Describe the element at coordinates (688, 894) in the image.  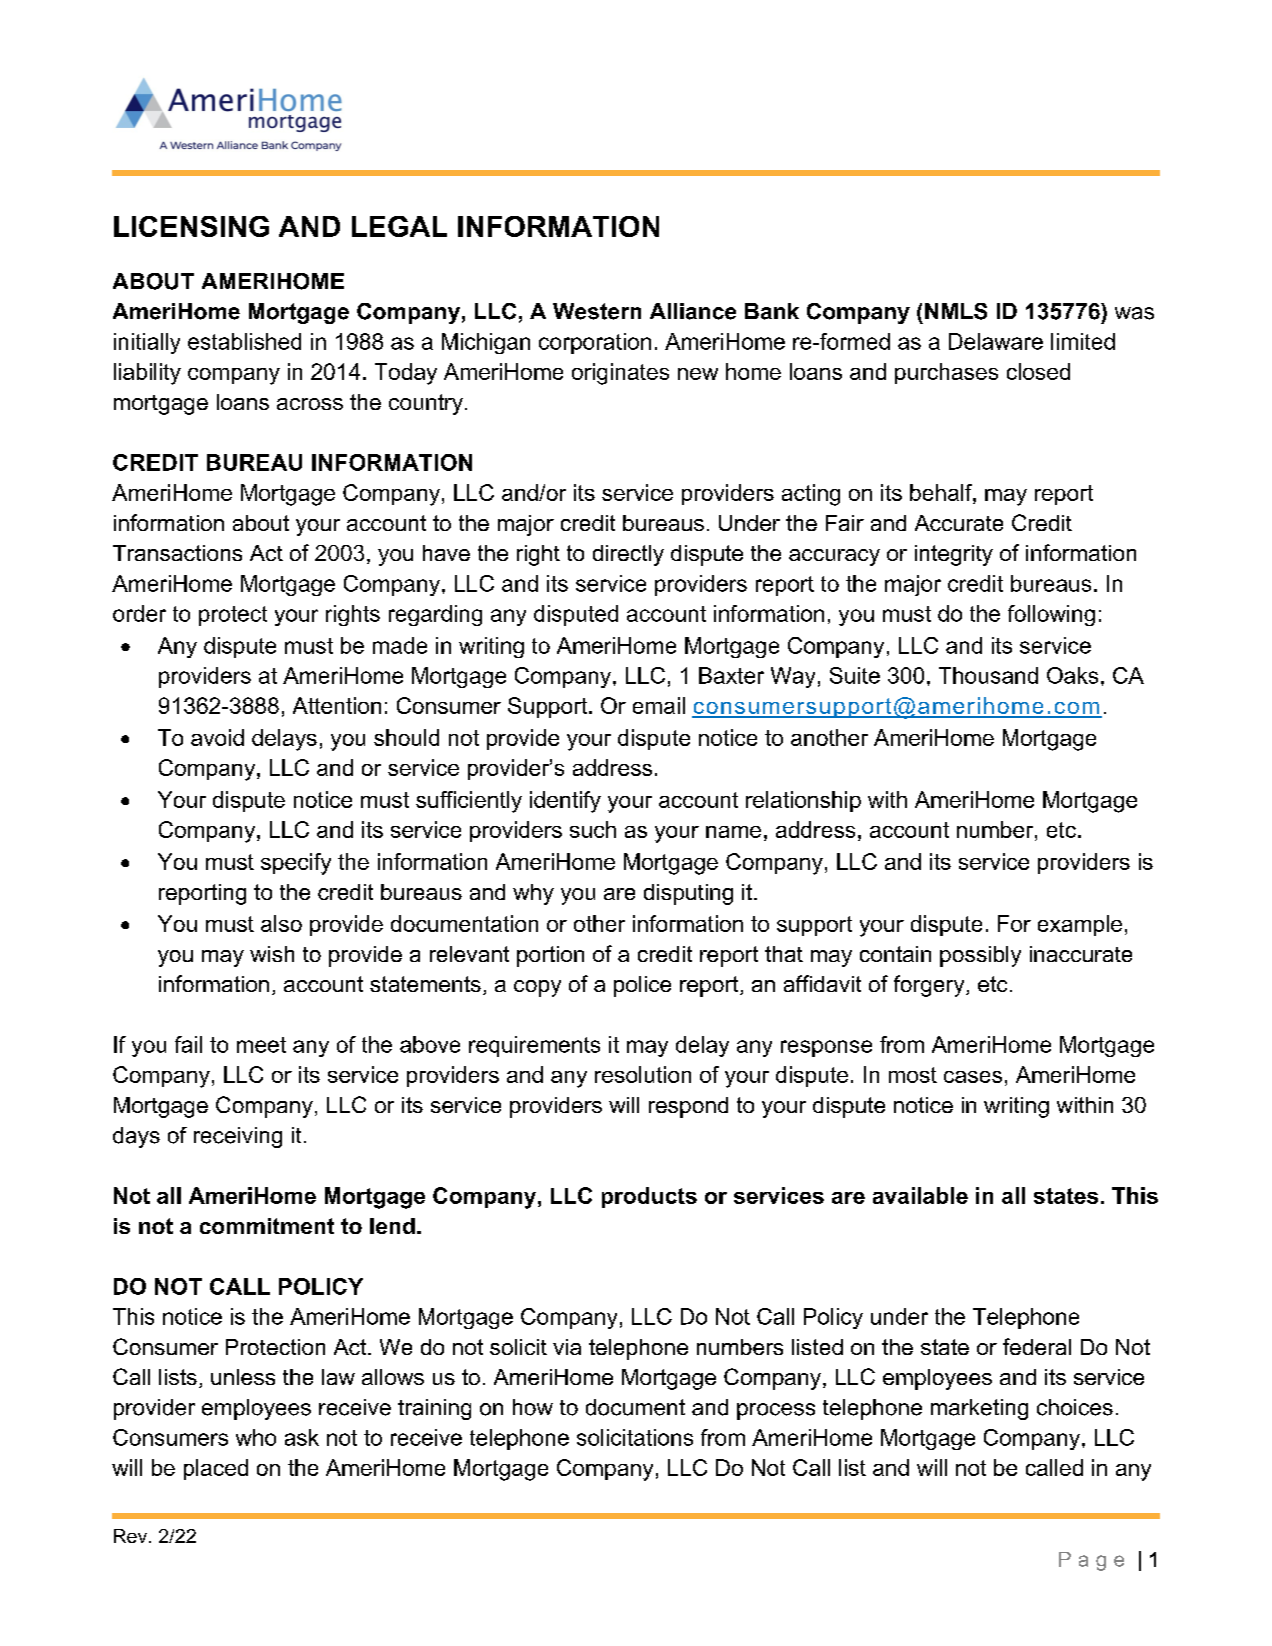
I see `disputing` at that location.
